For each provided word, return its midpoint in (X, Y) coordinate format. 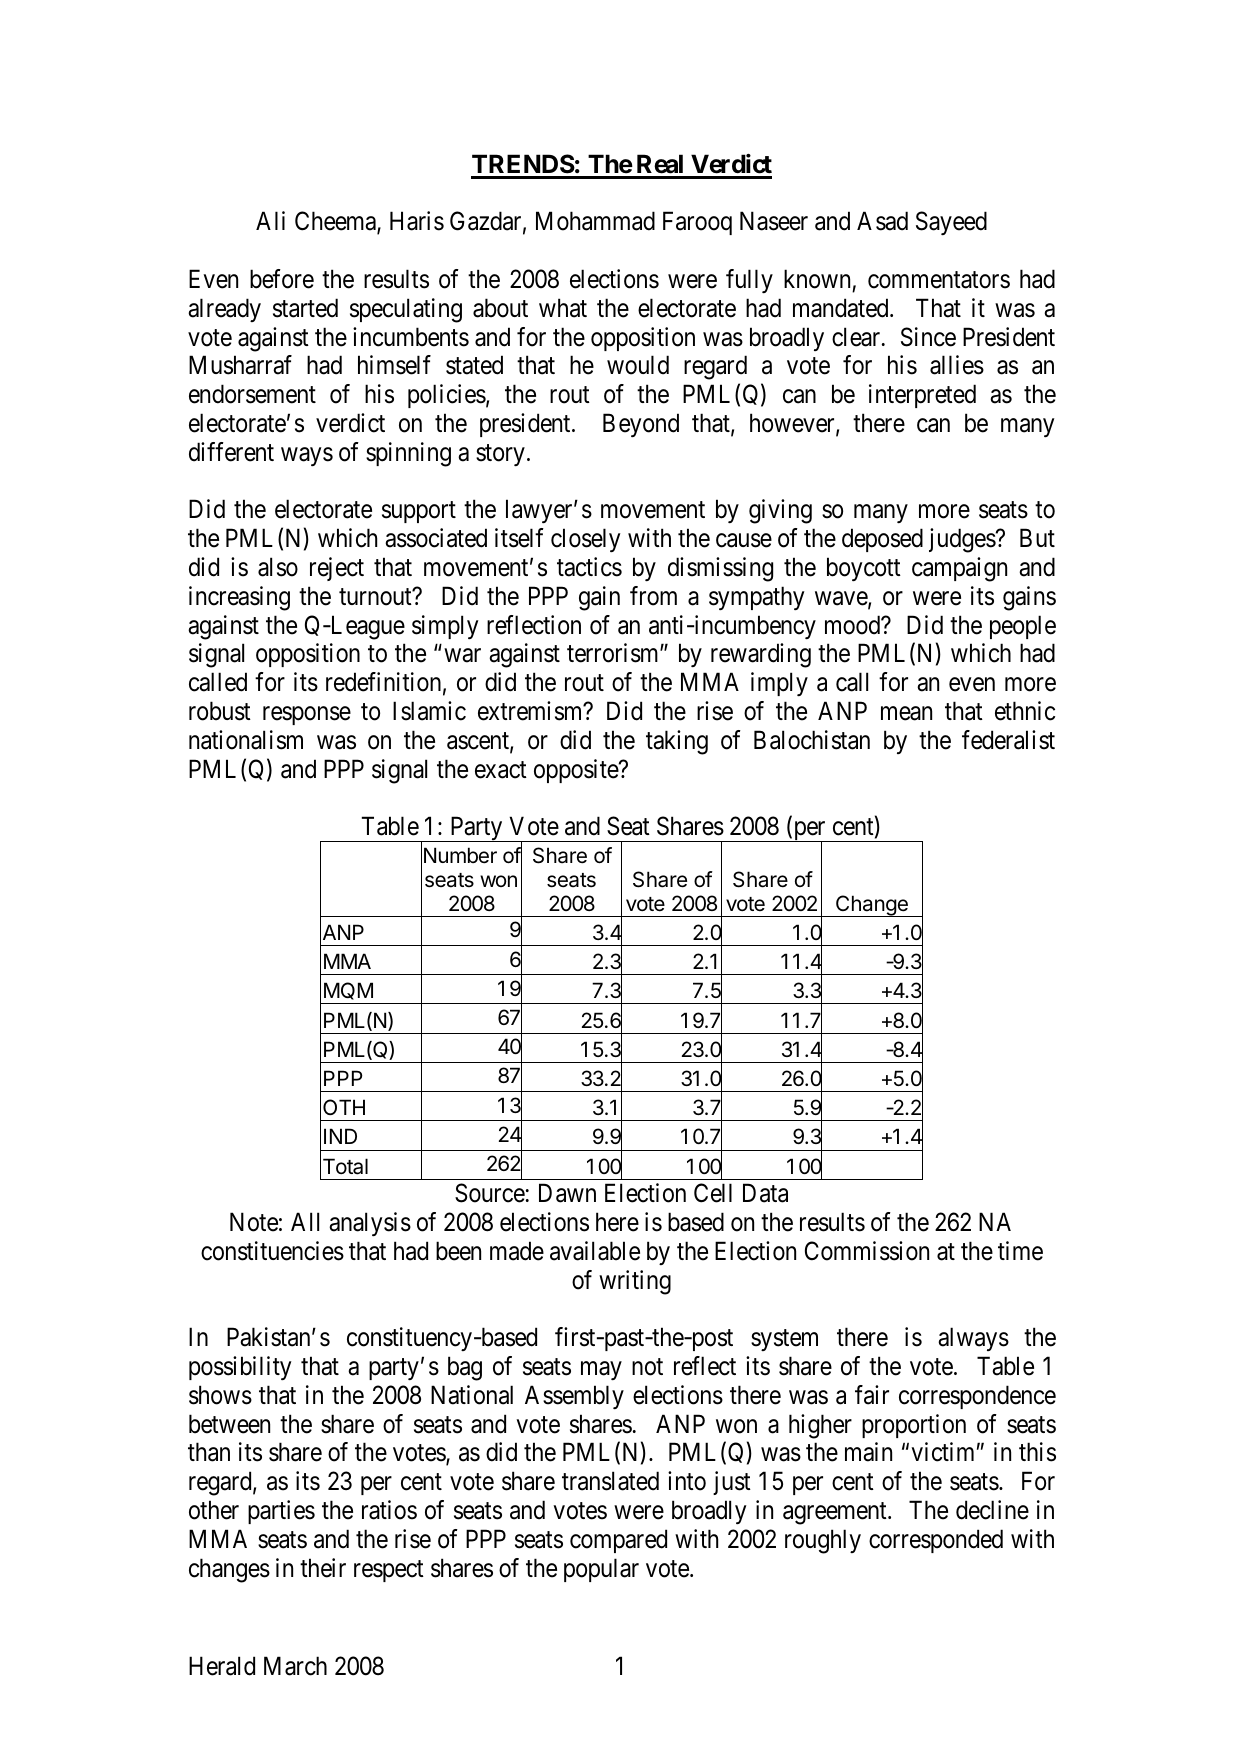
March (295, 1666)
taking (677, 742)
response (307, 715)
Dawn (567, 1193)
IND (340, 1136)
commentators (939, 280)
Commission (867, 1251)
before (282, 279)
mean (906, 713)
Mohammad (595, 221)
